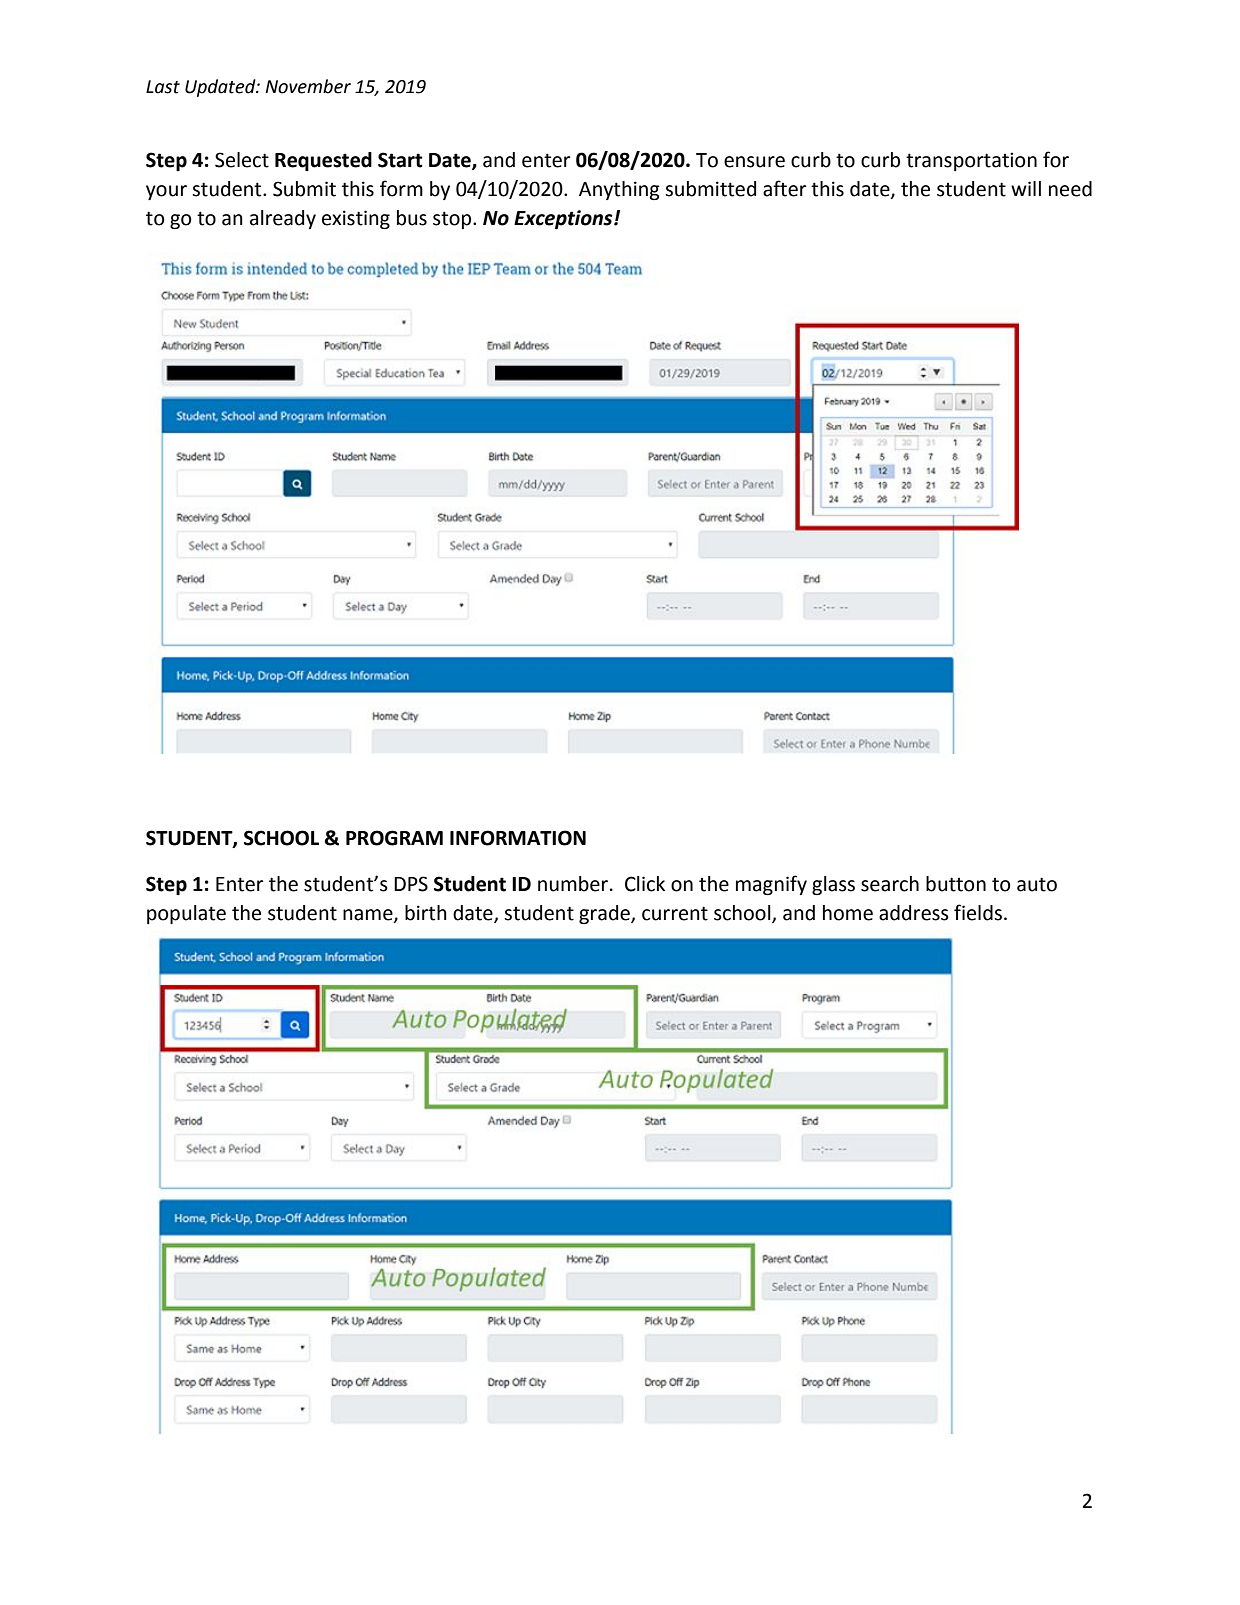 Image resolution: width=1240 pixels, height=1605 pixels. Describe the element at coordinates (394, 838) in the screenshot. I see `PROGRAM` at that location.
